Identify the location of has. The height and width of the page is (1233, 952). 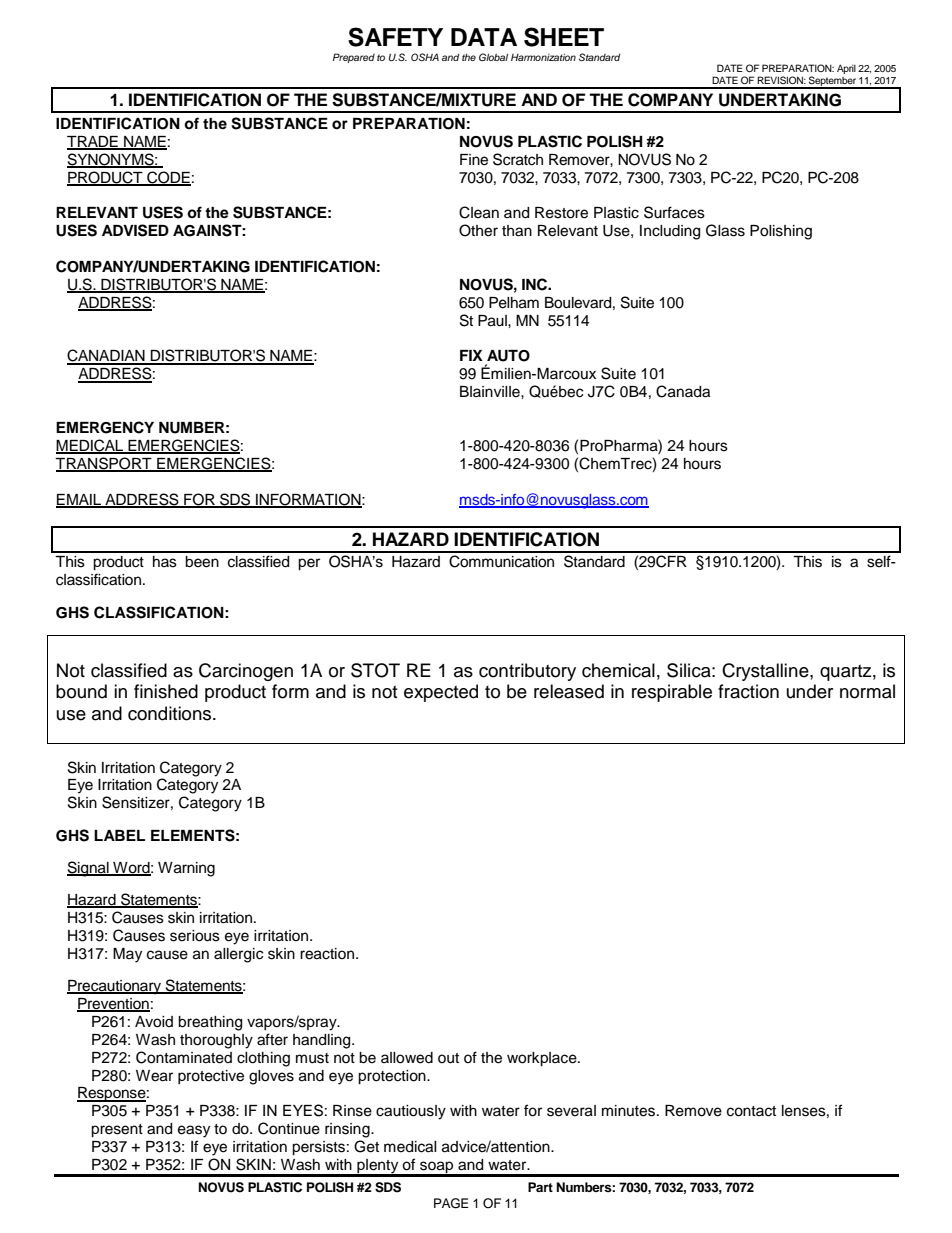
(165, 562).
